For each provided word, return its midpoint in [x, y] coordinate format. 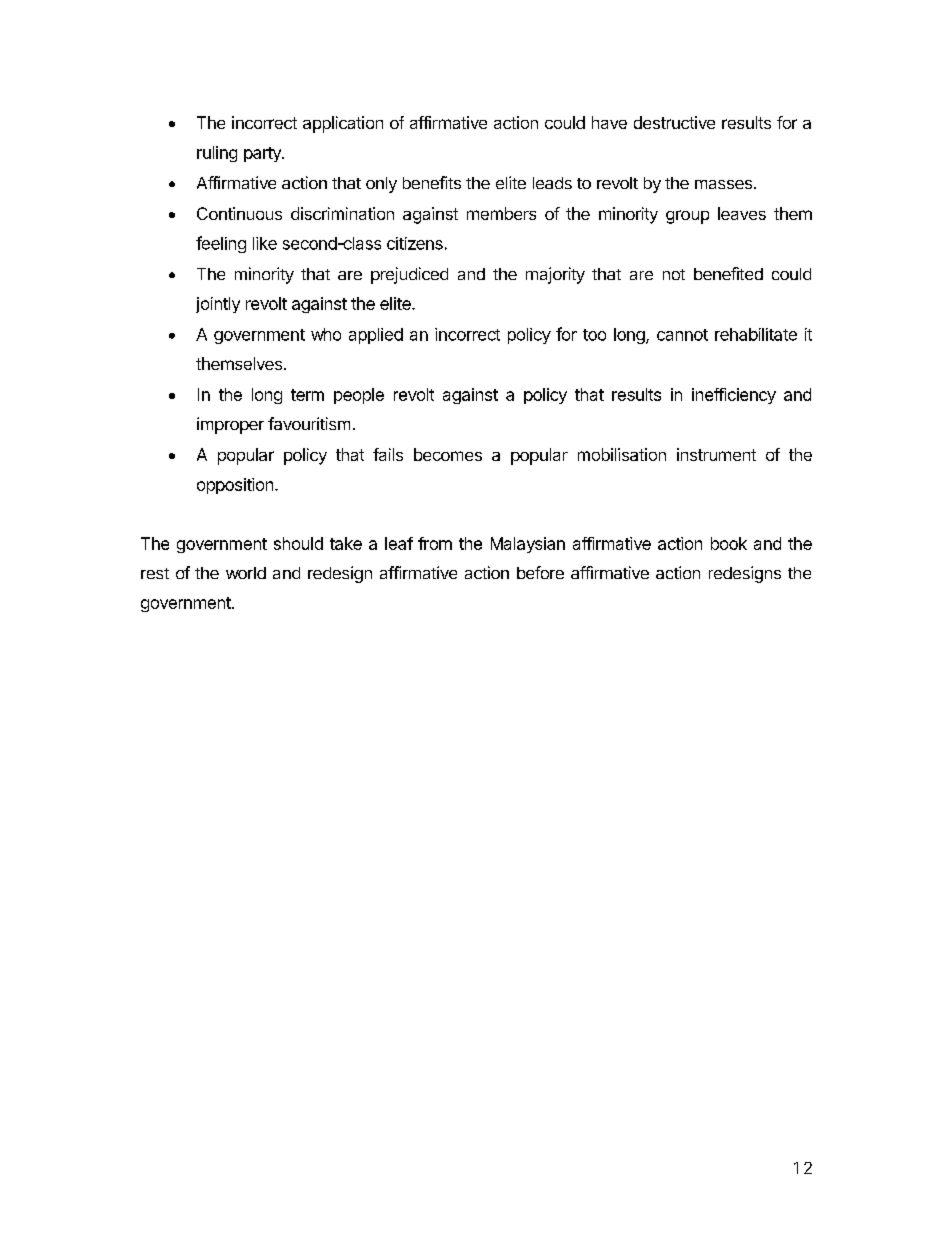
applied [376, 336]
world [246, 573]
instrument [716, 454]
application [343, 124]
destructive [674, 122]
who [326, 334]
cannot [682, 335]
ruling [217, 154]
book [729, 543]
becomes [448, 454]
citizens [415, 243]
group [687, 217]
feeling [221, 244]
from [435, 543]
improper [230, 425]
